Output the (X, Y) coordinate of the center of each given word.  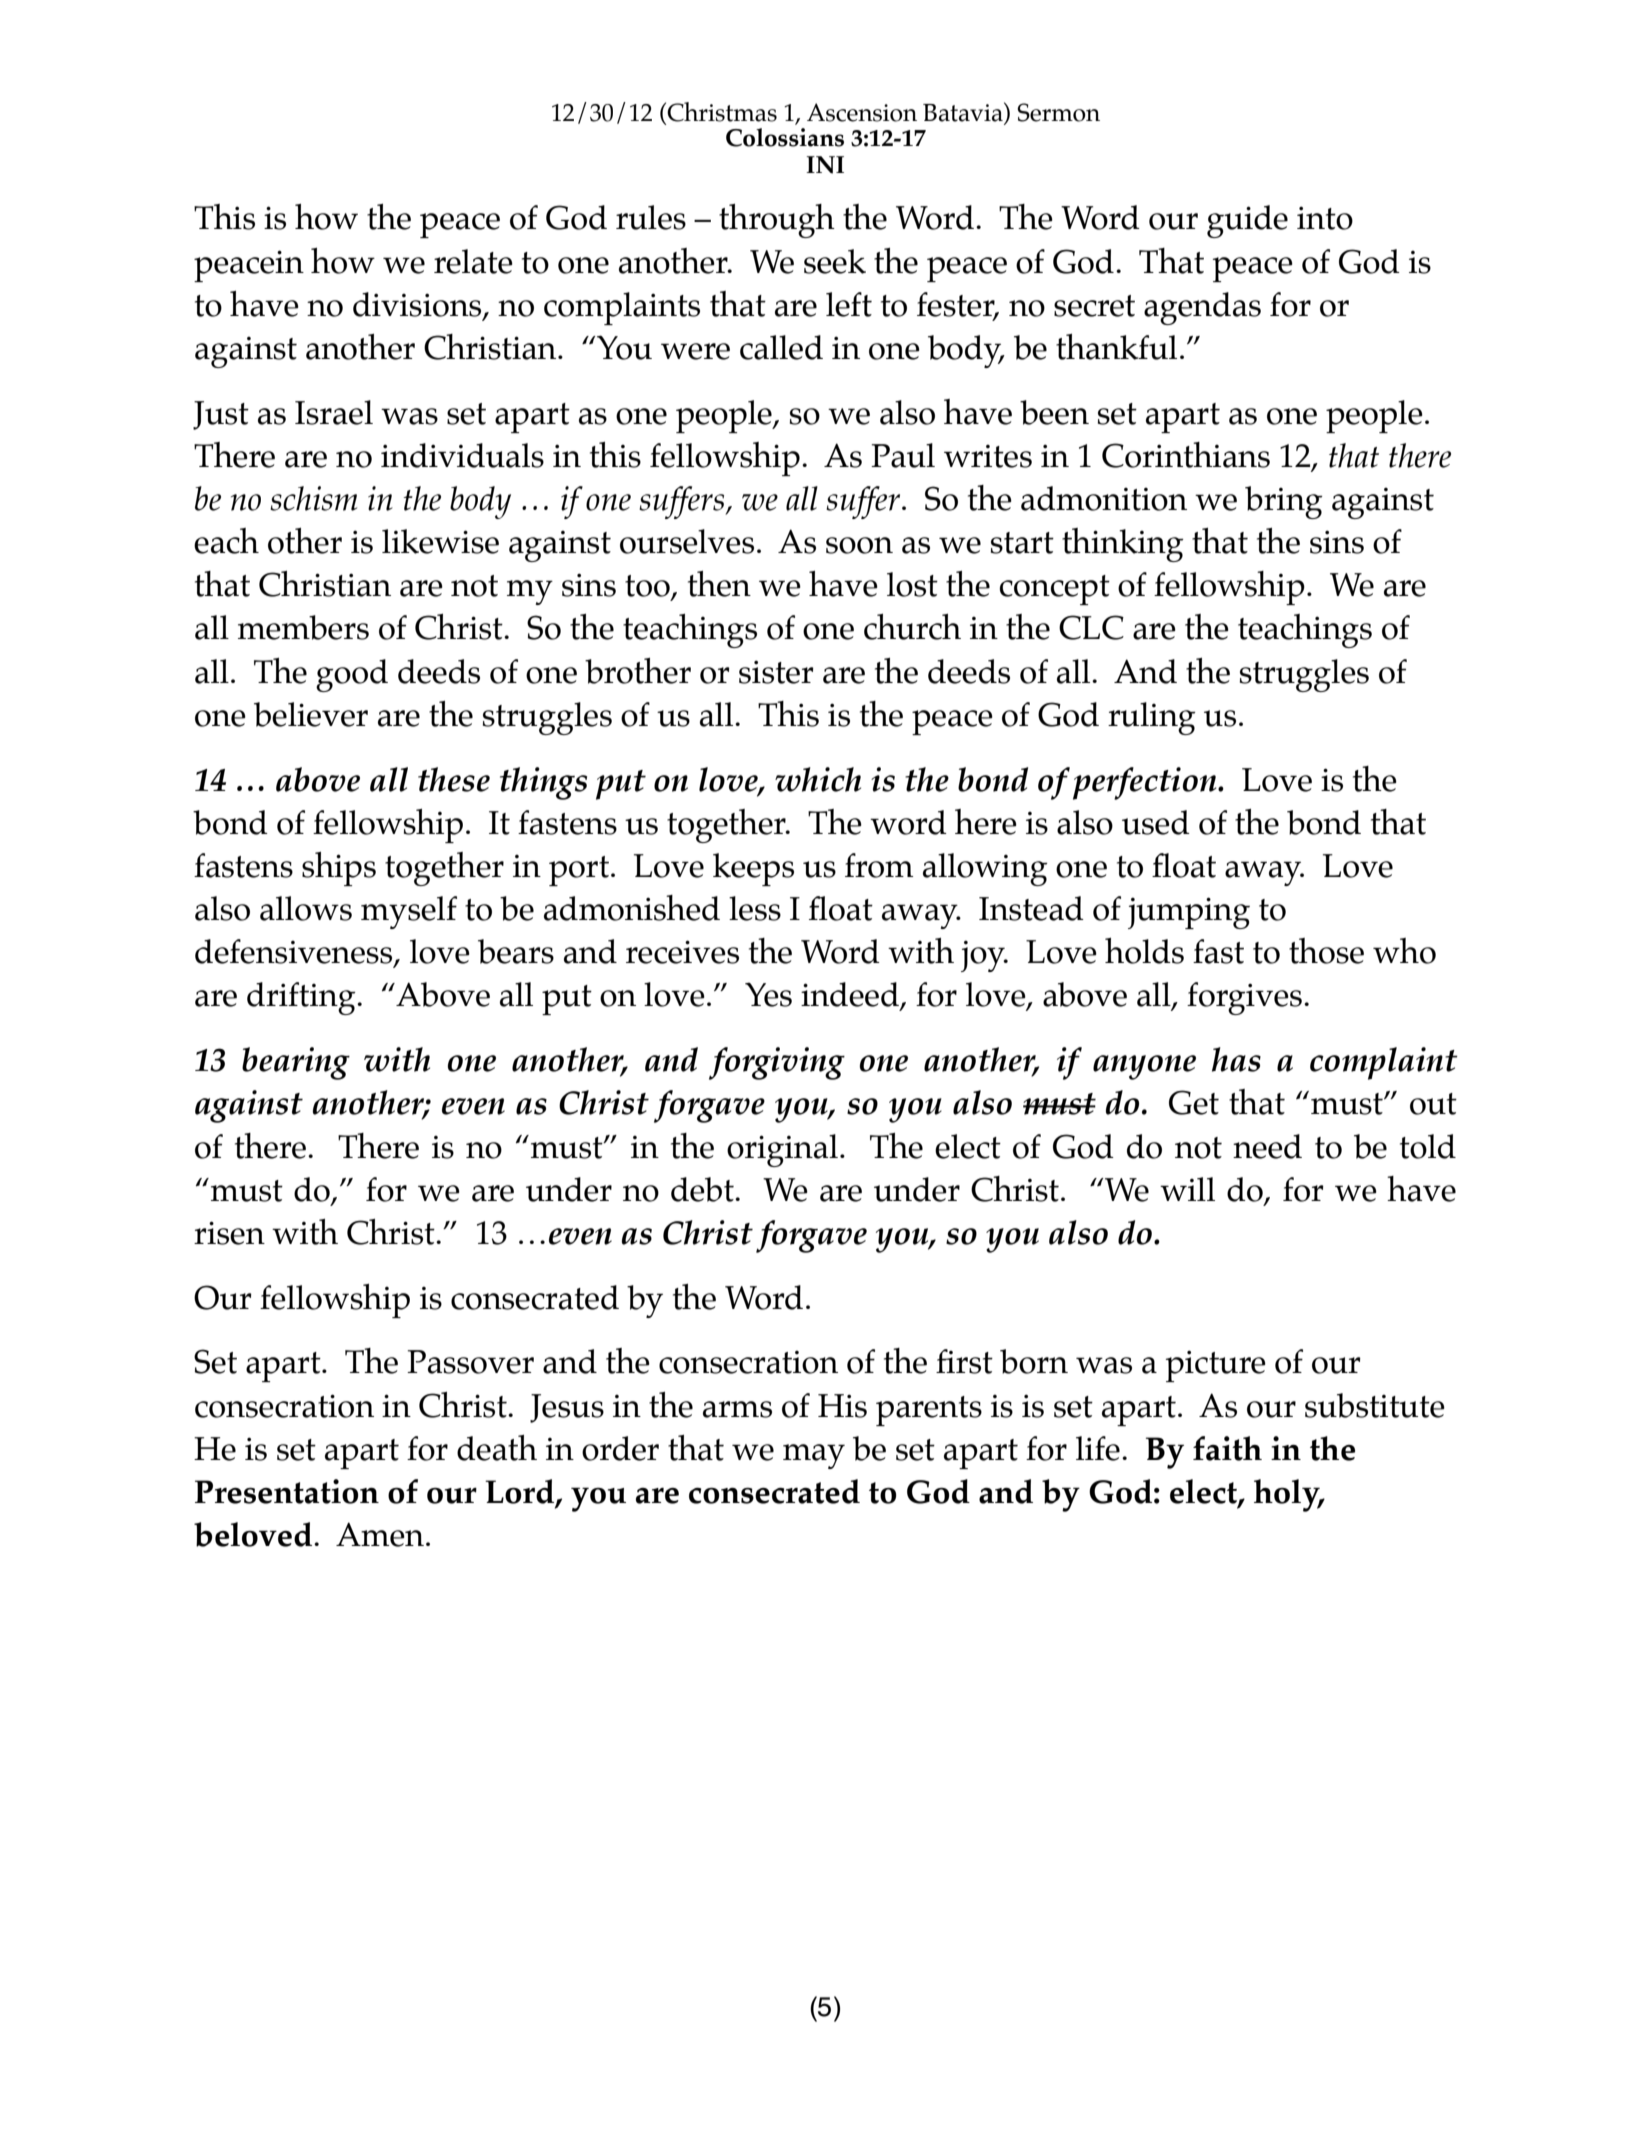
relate (473, 261)
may (814, 1456)
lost (912, 584)
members (303, 627)
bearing (296, 1063)
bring (1284, 502)
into (1325, 218)
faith (1227, 1448)
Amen (380, 1534)
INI (825, 165)
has (1236, 1059)
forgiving (777, 1063)
